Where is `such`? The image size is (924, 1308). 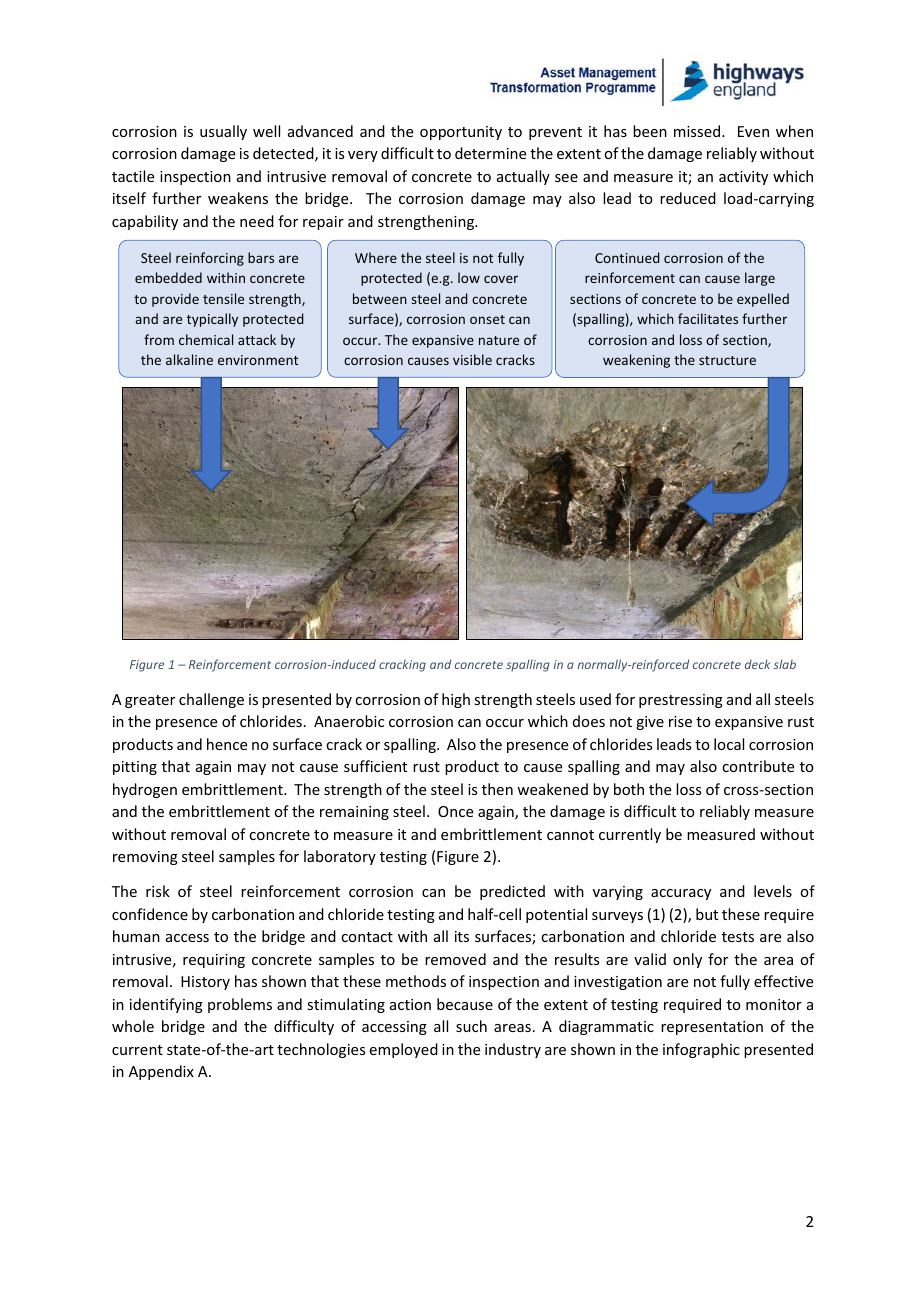 such is located at coordinates (471, 1026).
